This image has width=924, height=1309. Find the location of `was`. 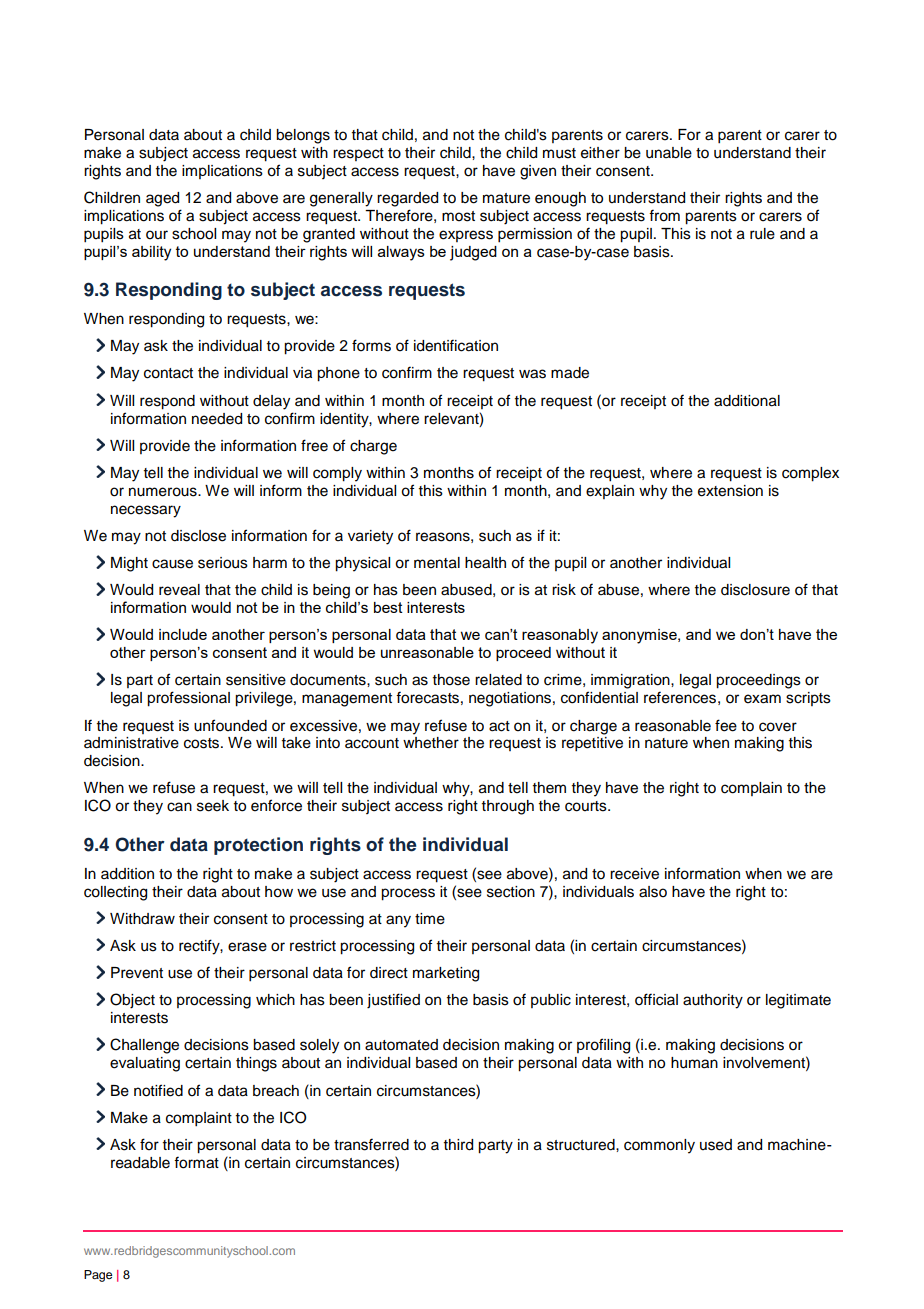

was is located at coordinates (532, 374).
